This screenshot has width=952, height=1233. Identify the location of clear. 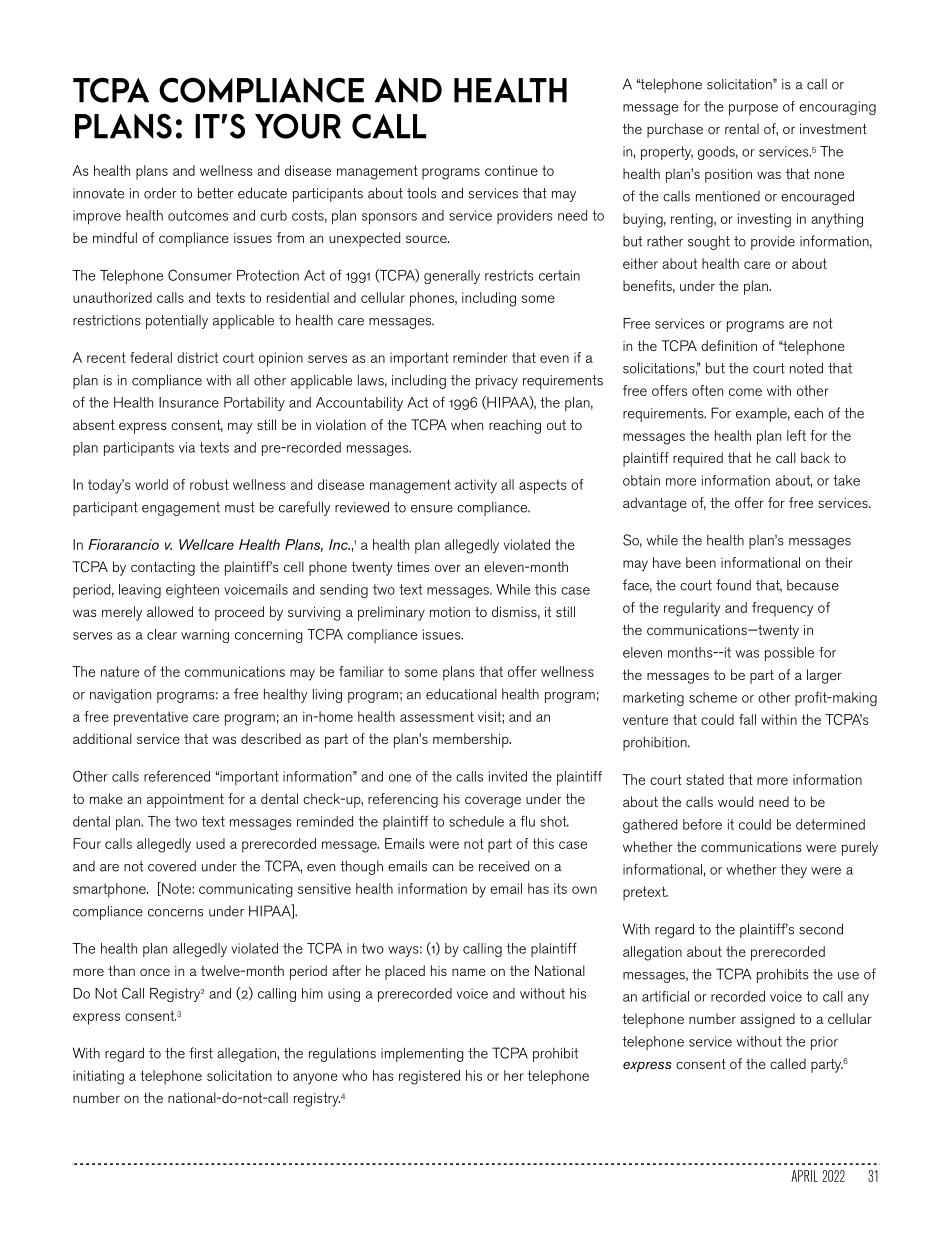
(162, 634).
